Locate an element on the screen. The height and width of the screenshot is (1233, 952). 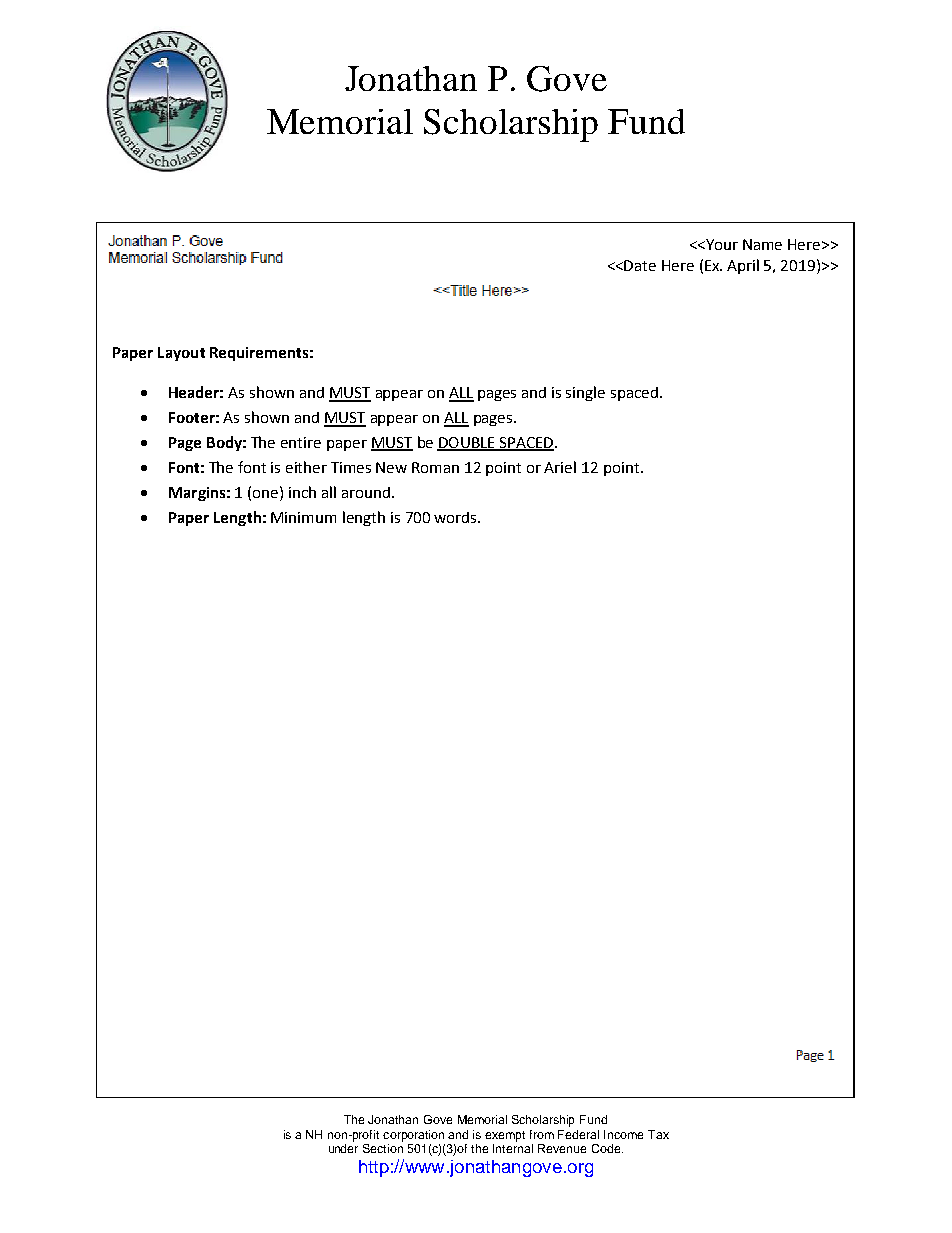
Roman is located at coordinates (435, 467).
